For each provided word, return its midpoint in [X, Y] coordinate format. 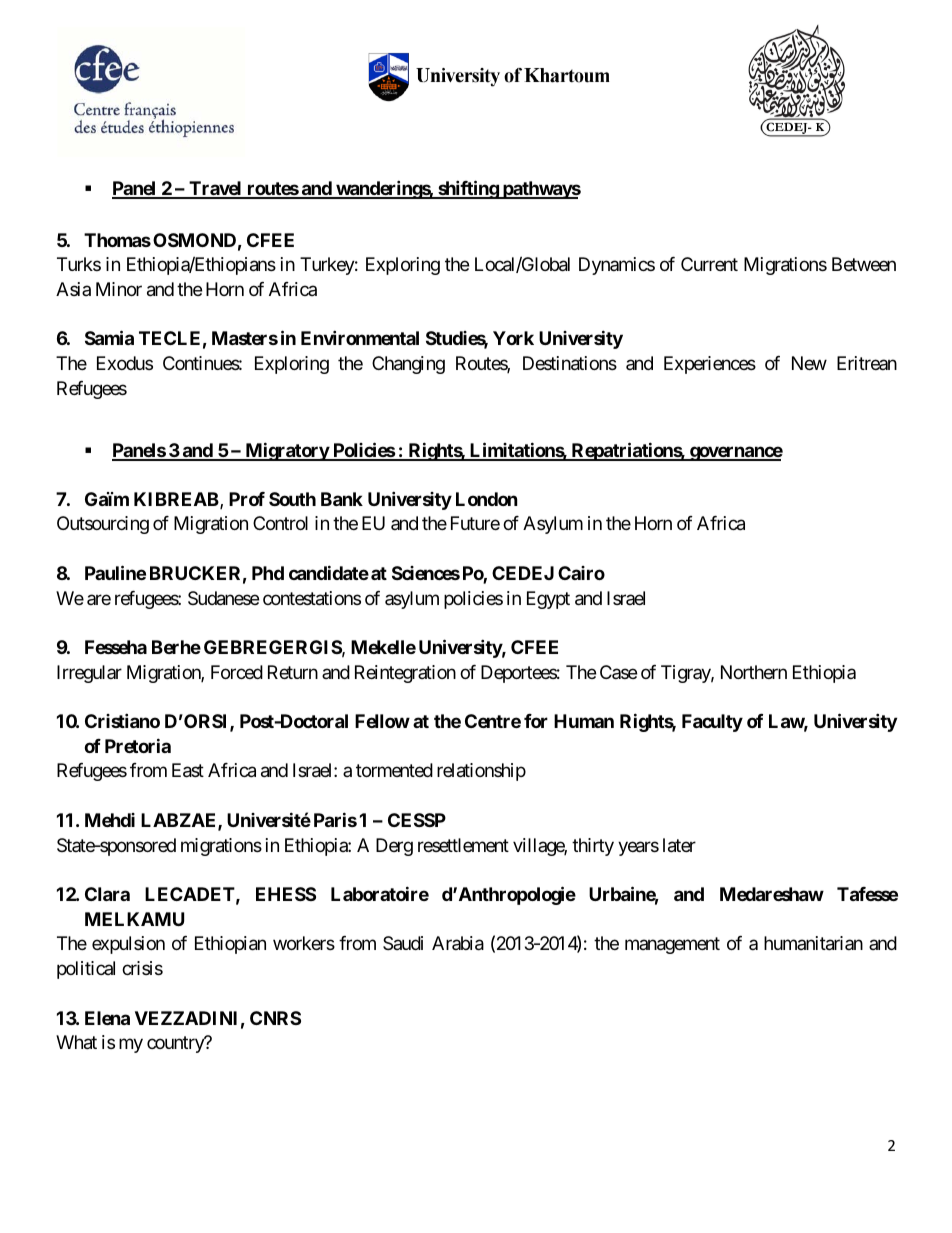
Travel [215, 189]
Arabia [458, 943]
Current [709, 264]
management [672, 946]
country [176, 1044]
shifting [468, 189]
